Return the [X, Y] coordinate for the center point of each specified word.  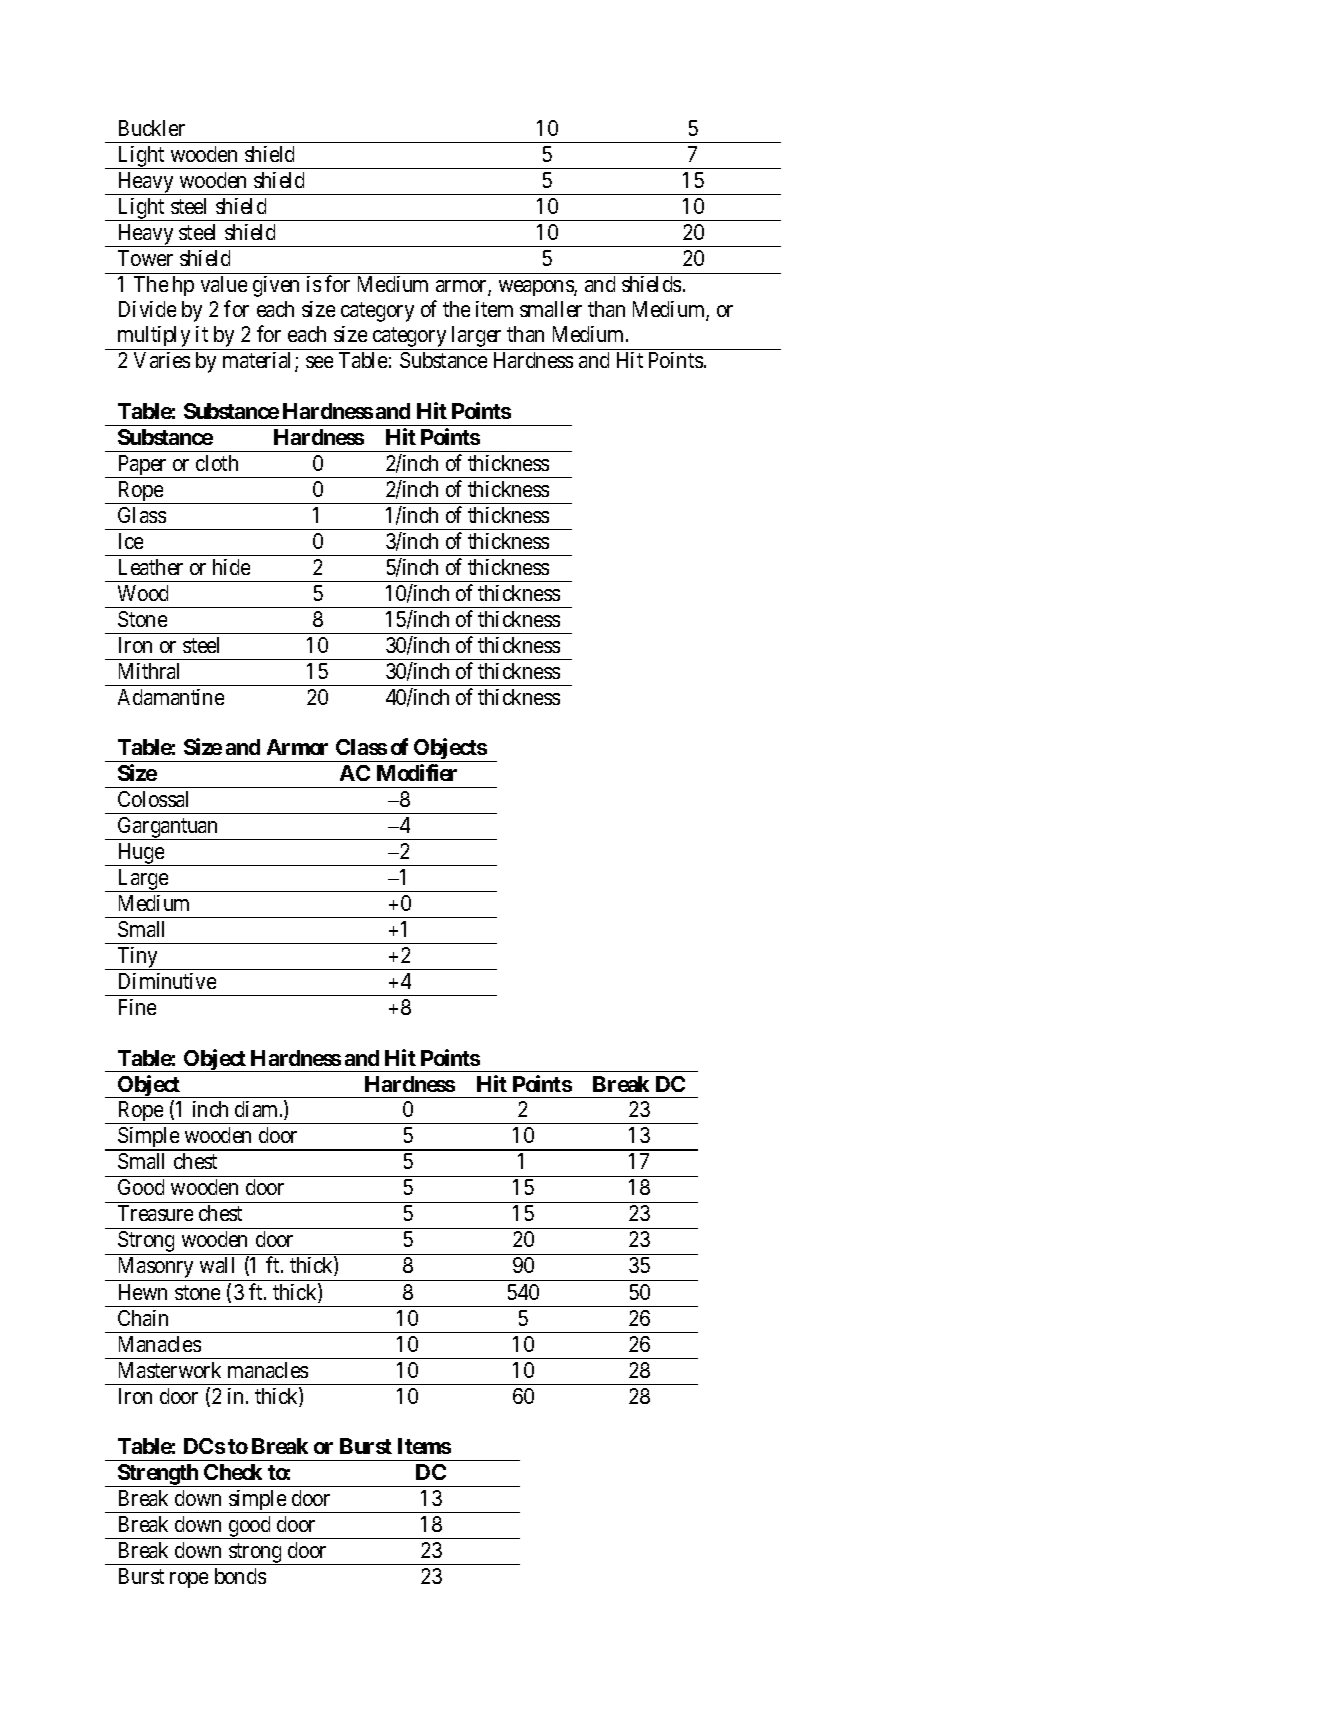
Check [233, 1472]
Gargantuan [167, 828]
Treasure [155, 1213]
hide [231, 567]
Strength [158, 1475]
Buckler [152, 128]
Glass [142, 515]
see [319, 362]
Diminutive [167, 981]
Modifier [417, 772]
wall [217, 1265]
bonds [240, 1576]
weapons [537, 288]
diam [258, 1109]
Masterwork [170, 1370]
